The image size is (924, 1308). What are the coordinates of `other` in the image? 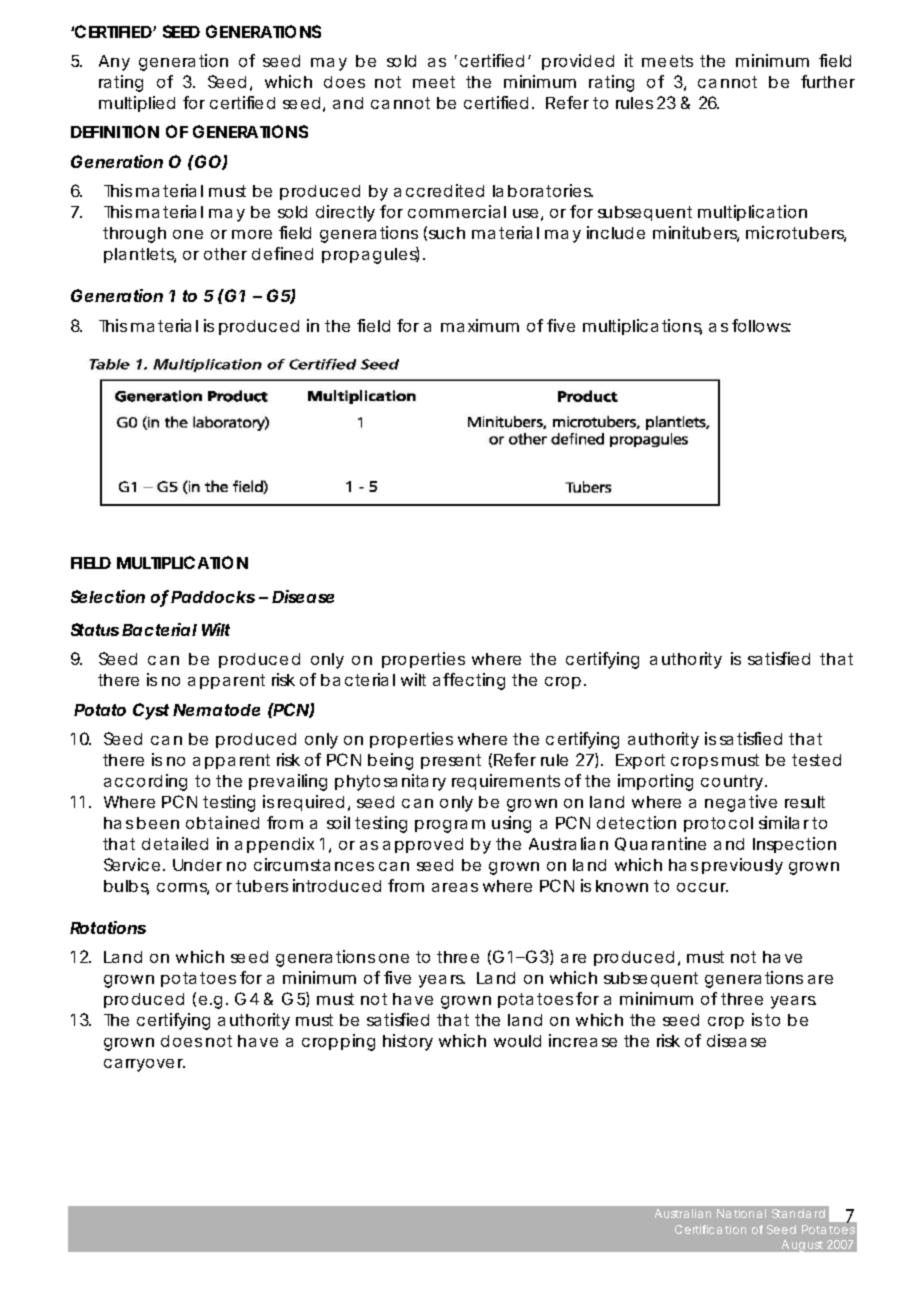 It's located at (225, 254).
